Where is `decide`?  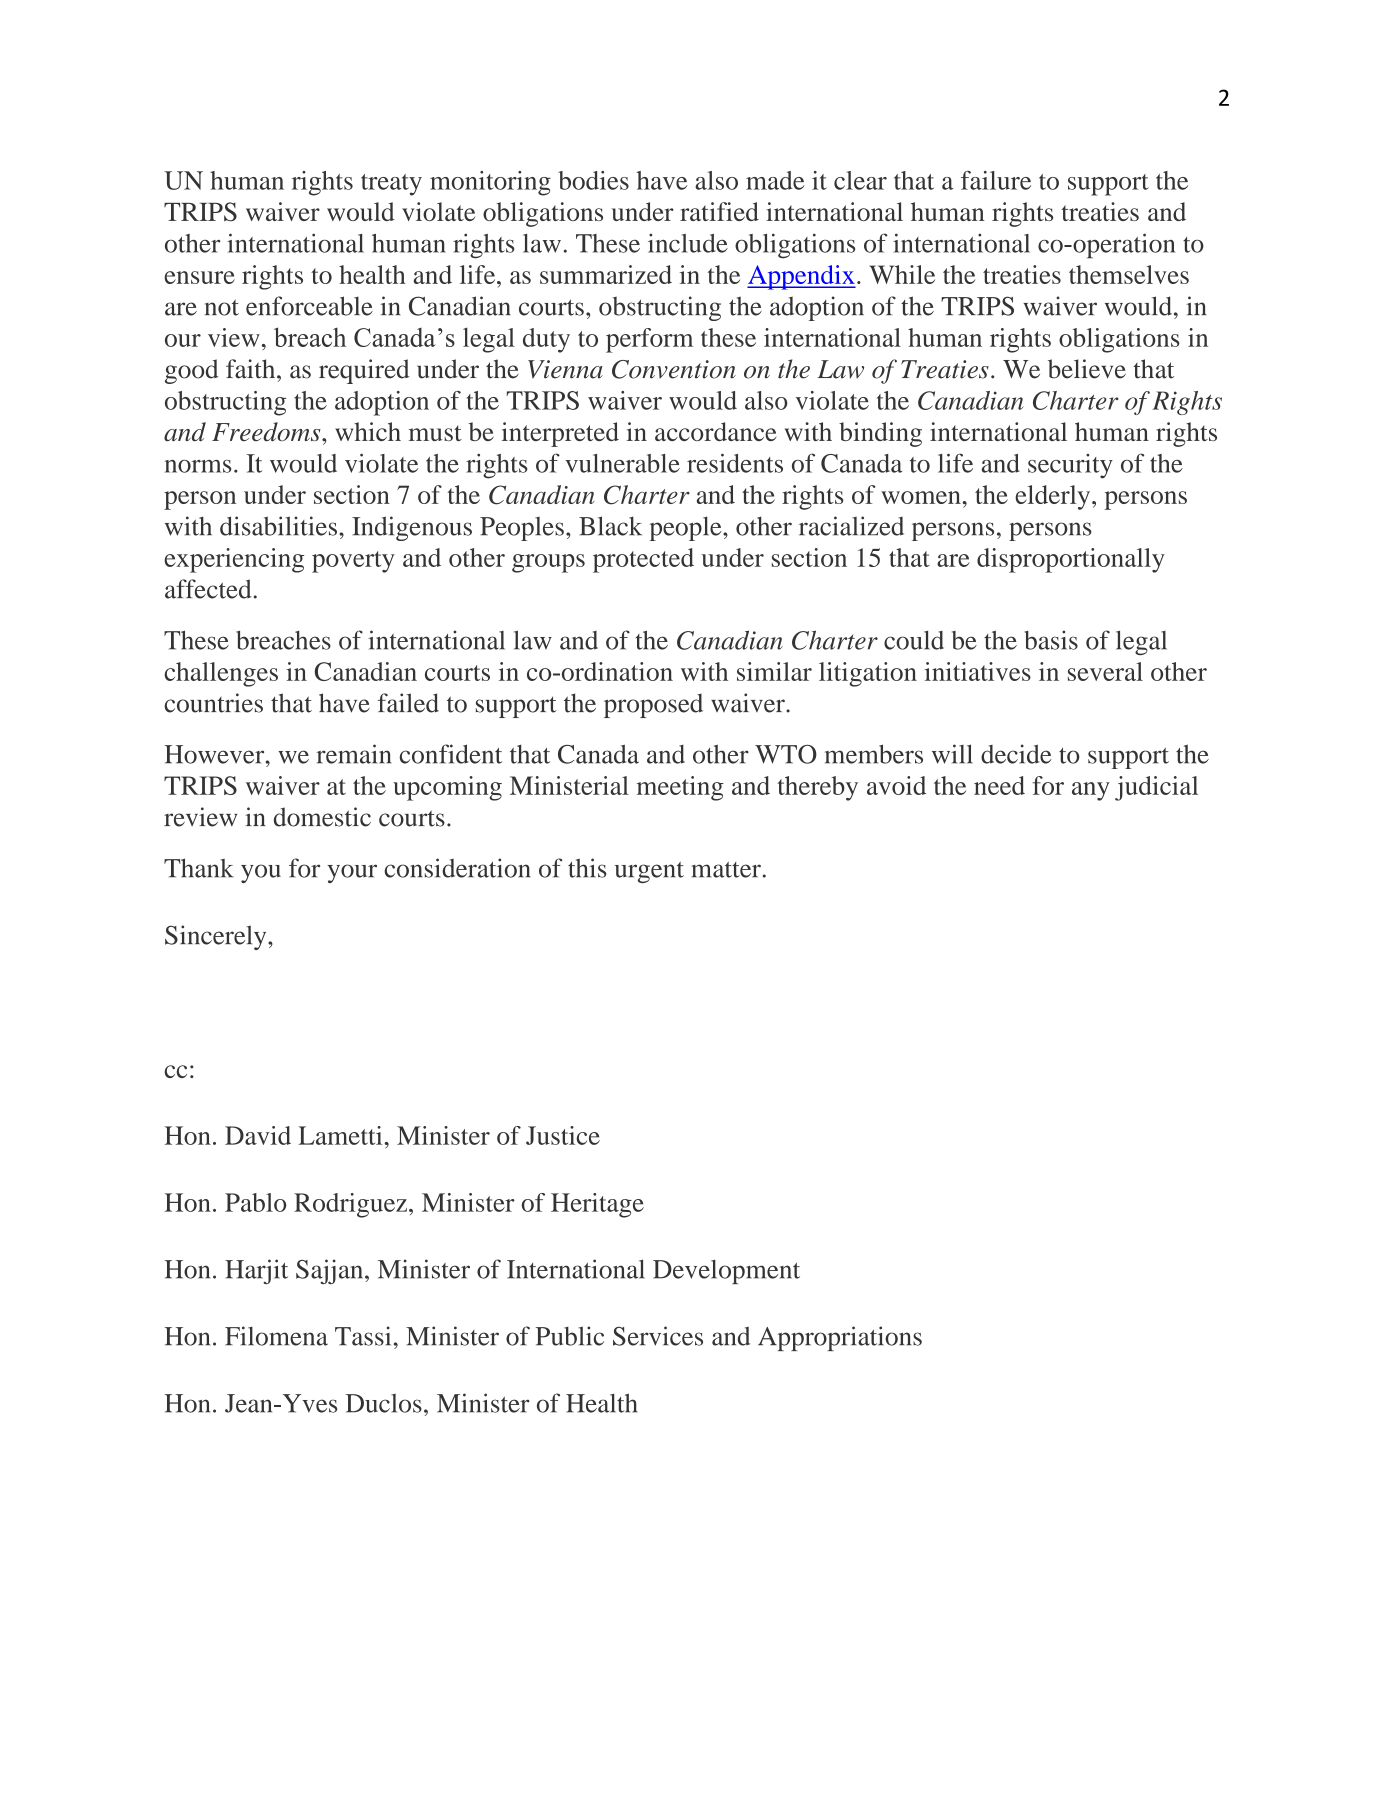 decide is located at coordinates (1016, 754).
